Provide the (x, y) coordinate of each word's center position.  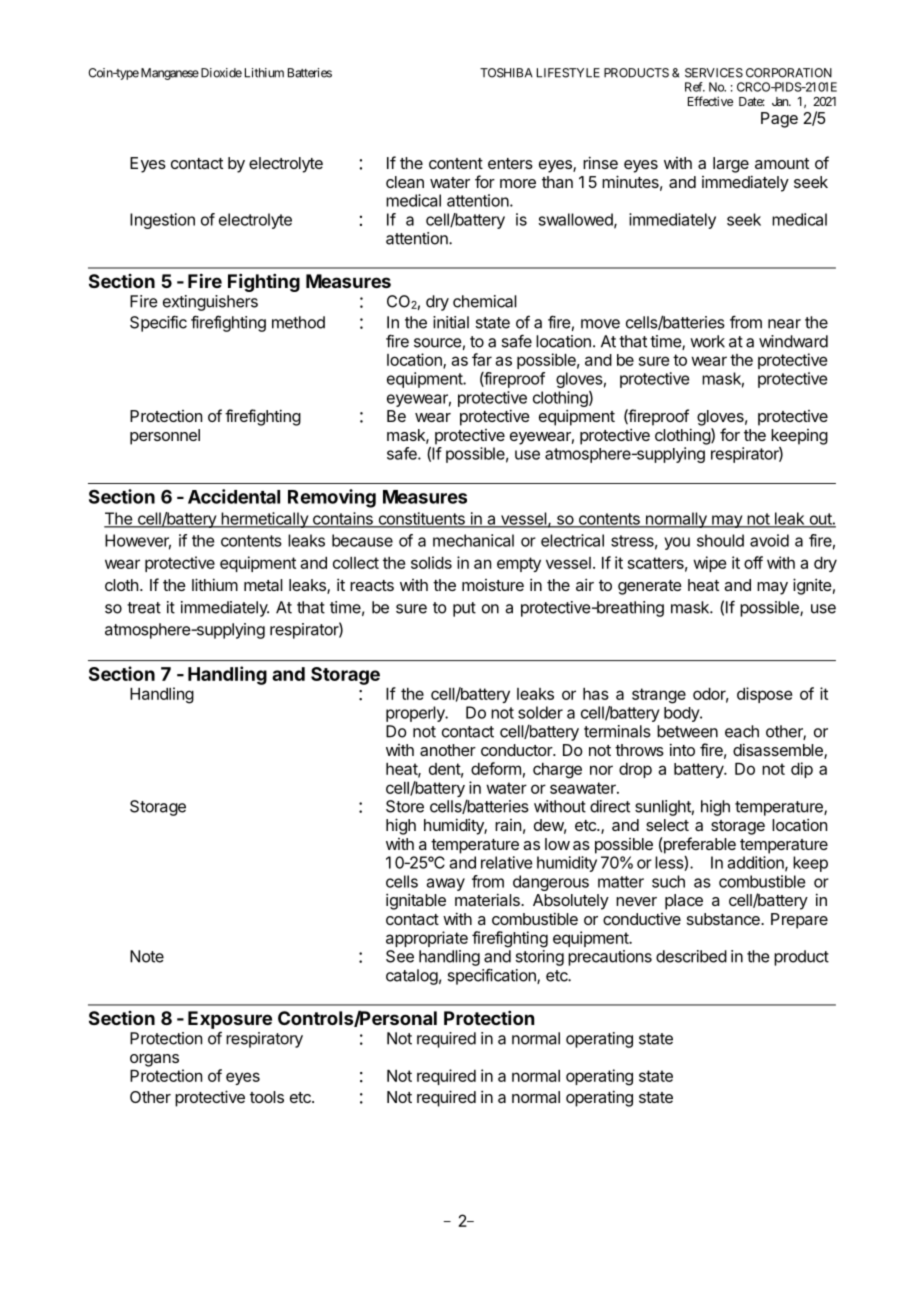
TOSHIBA (506, 73)
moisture (493, 585)
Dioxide (220, 73)
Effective (710, 101)
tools (267, 1097)
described (691, 956)
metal (263, 585)
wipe (709, 564)
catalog (412, 977)
